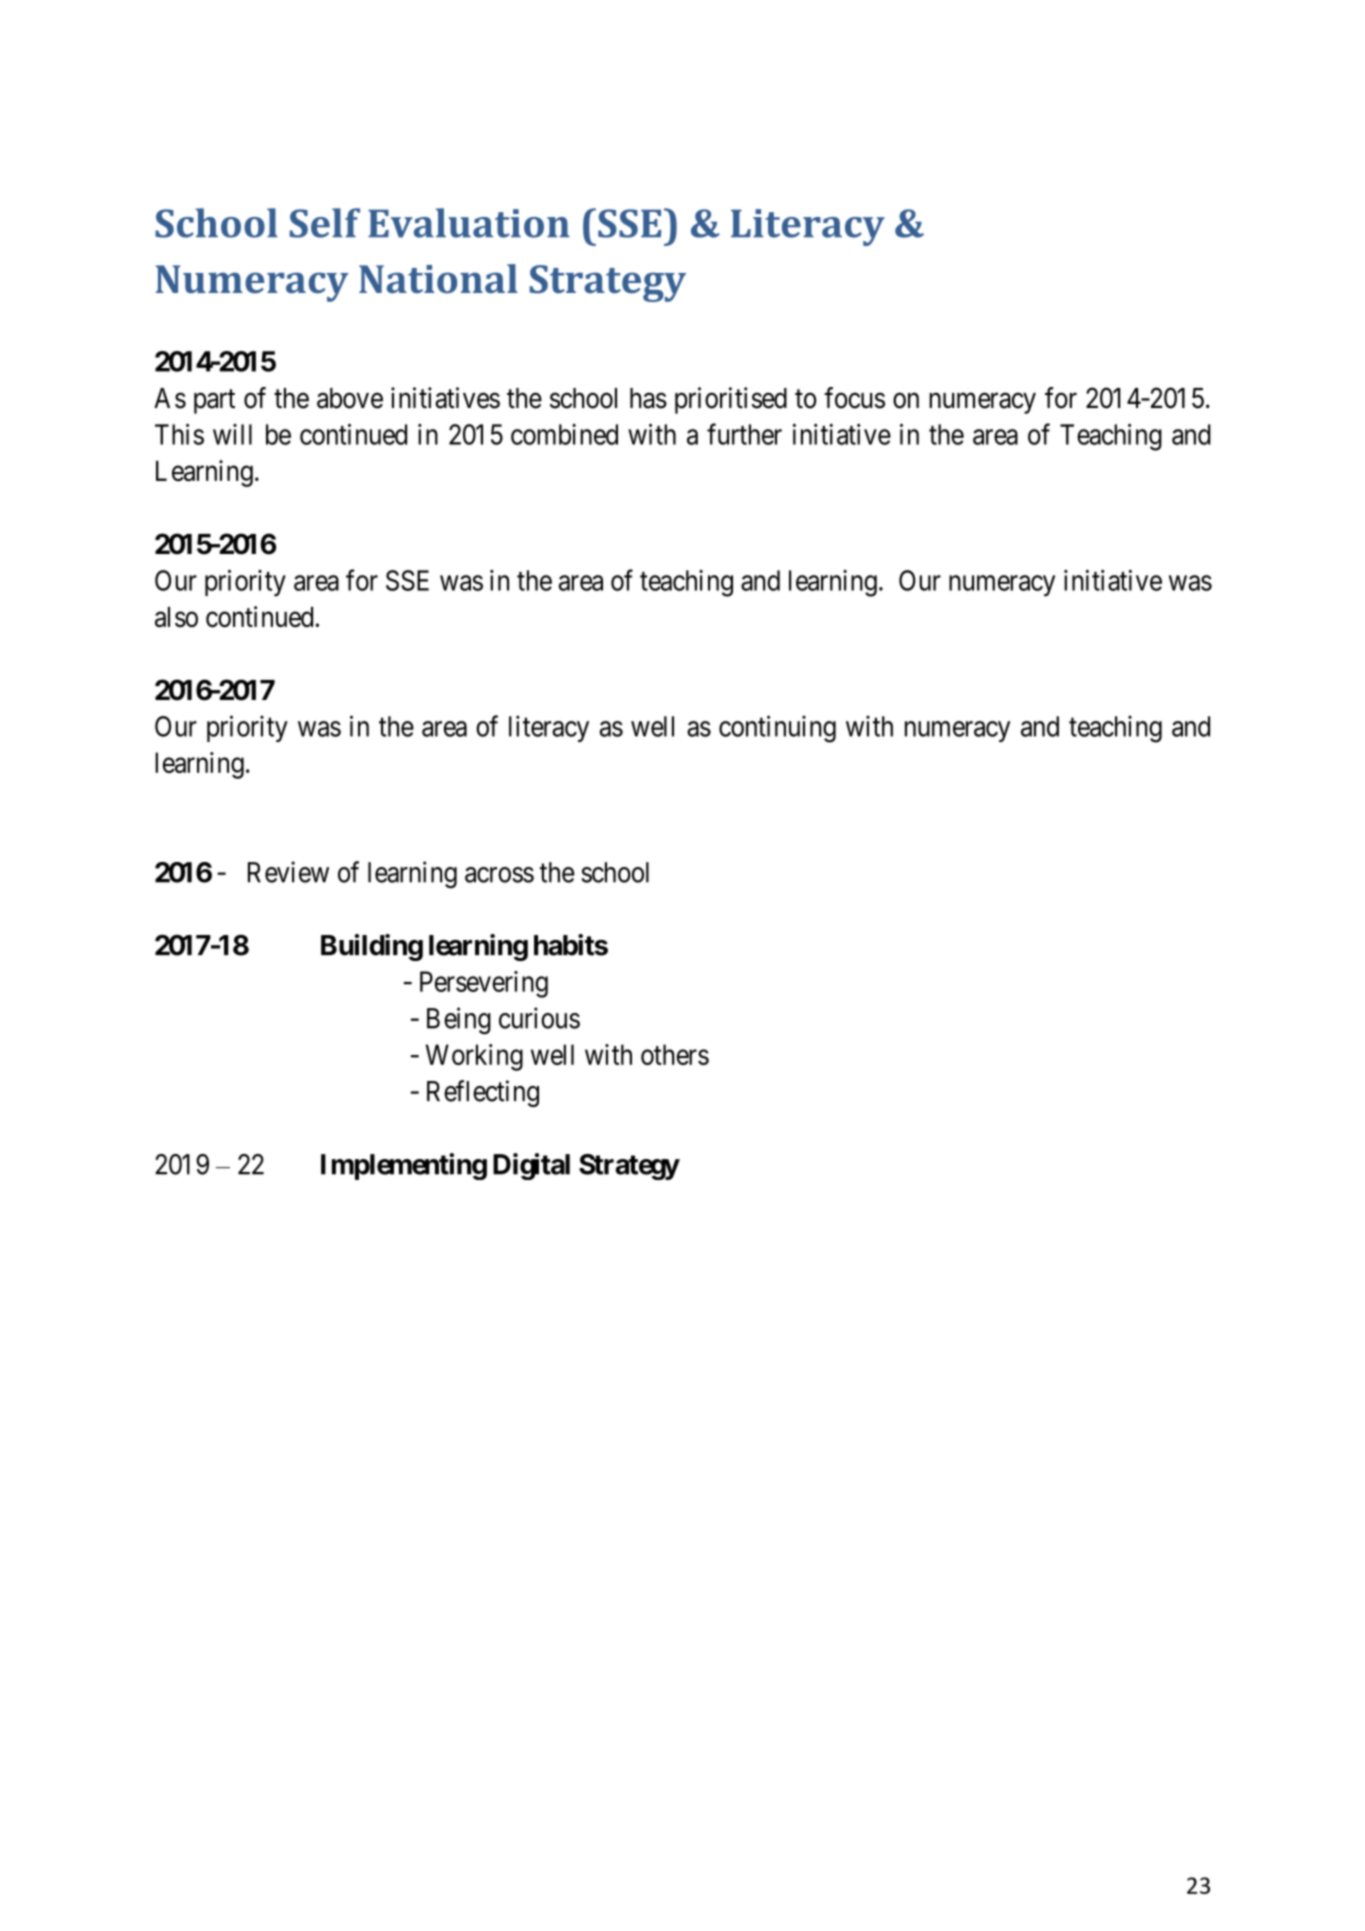  I want to click on will, so click(232, 434).
